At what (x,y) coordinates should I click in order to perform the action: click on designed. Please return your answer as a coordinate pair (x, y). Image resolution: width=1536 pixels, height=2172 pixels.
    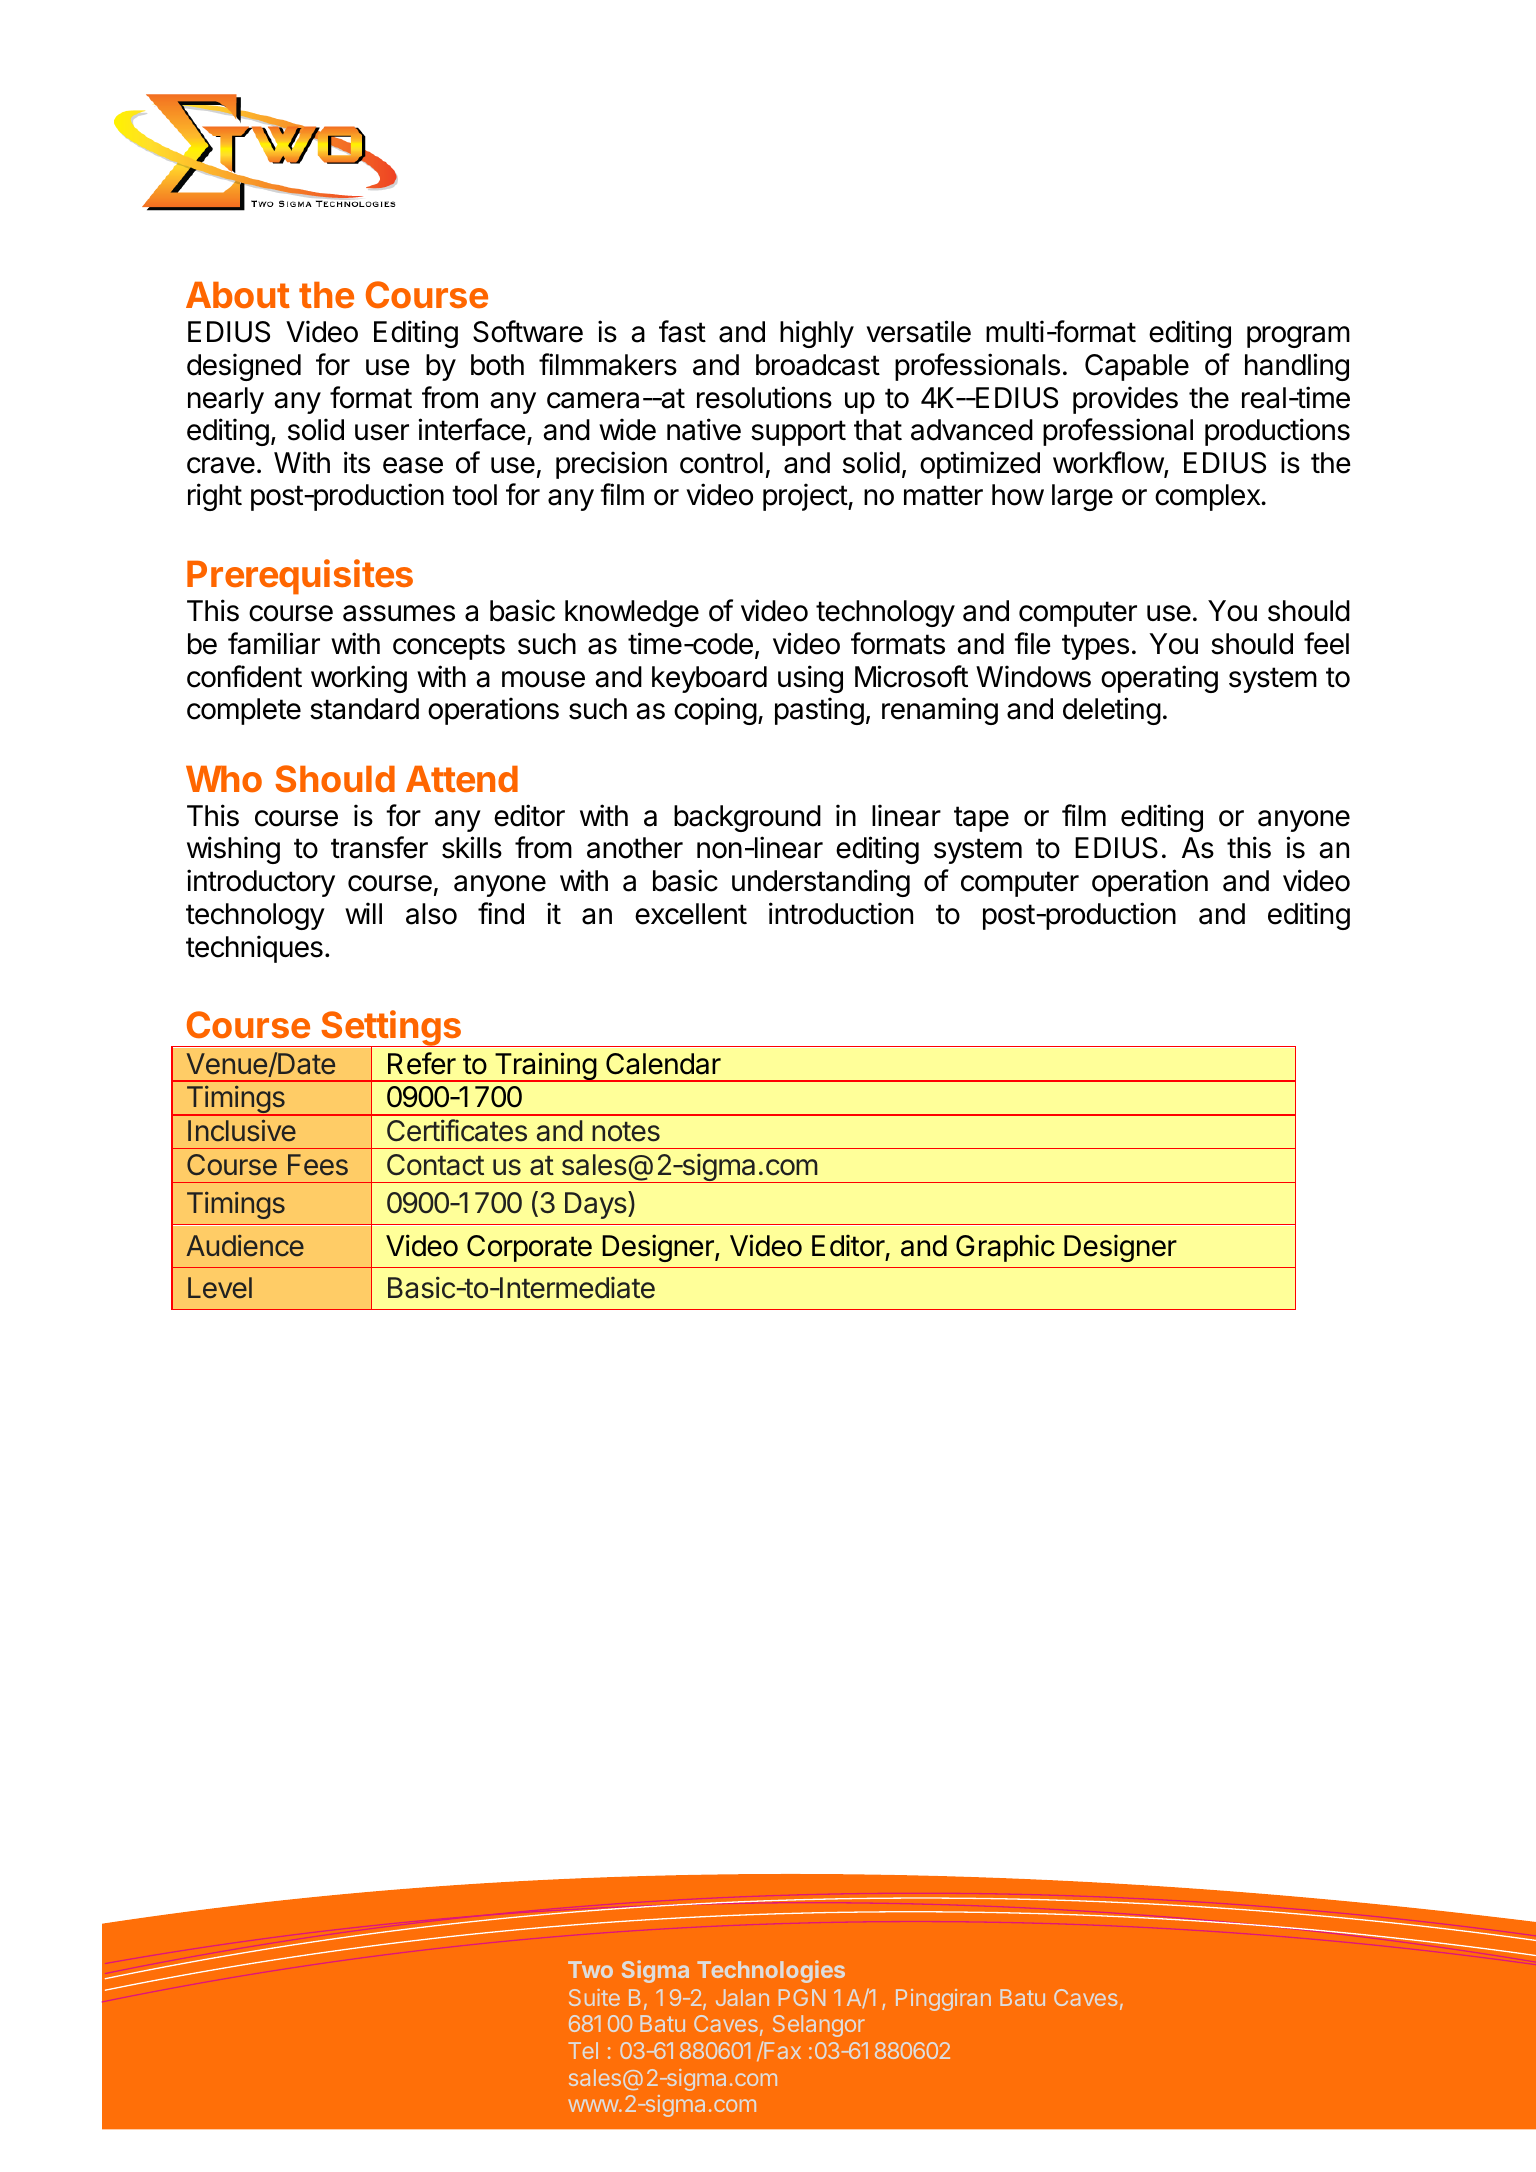
    Looking at the image, I should click on (244, 367).
